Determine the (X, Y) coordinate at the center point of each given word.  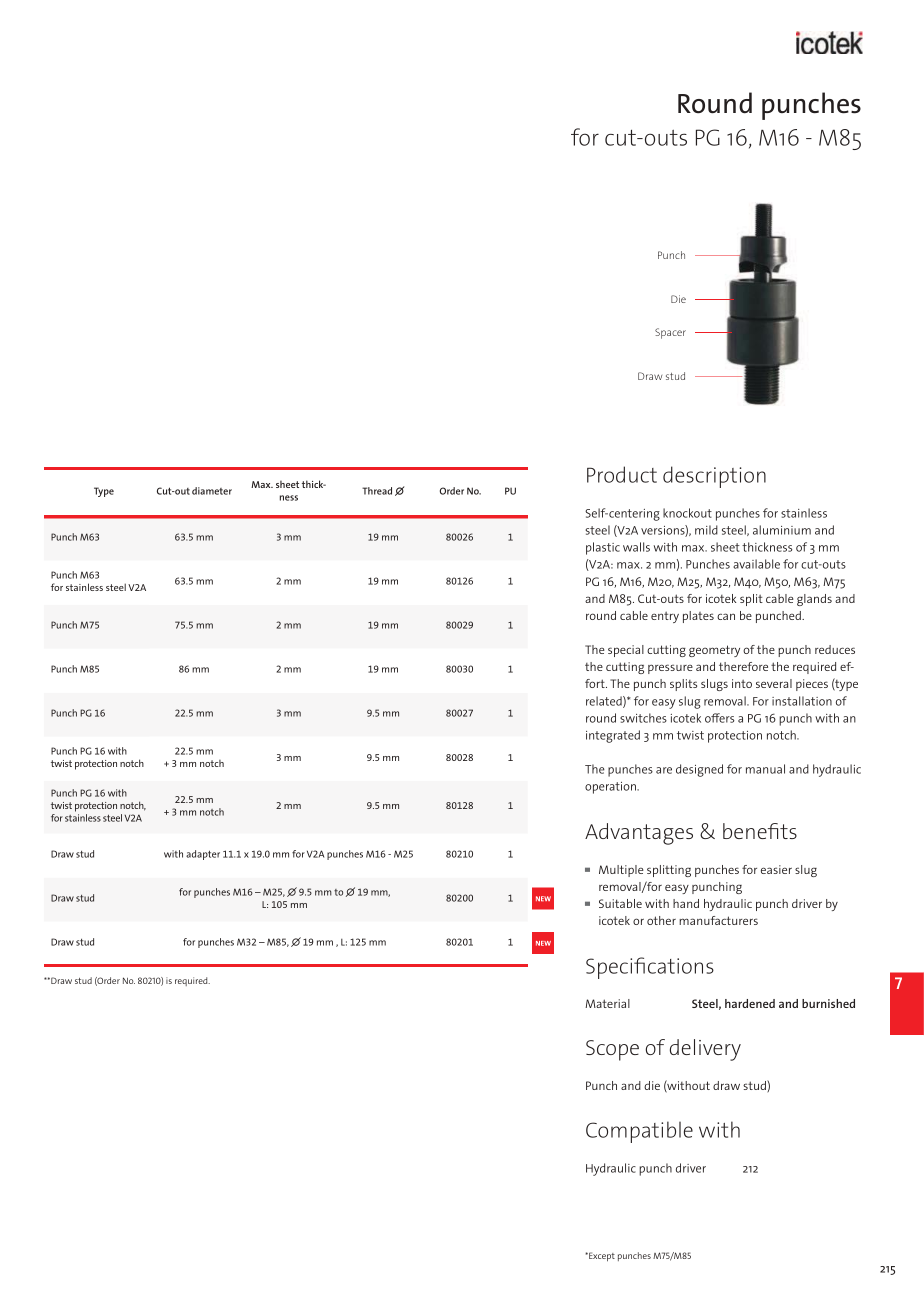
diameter (212, 491)
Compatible (639, 1132)
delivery (705, 1050)
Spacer (670, 333)
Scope (612, 1050)
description (714, 477)
